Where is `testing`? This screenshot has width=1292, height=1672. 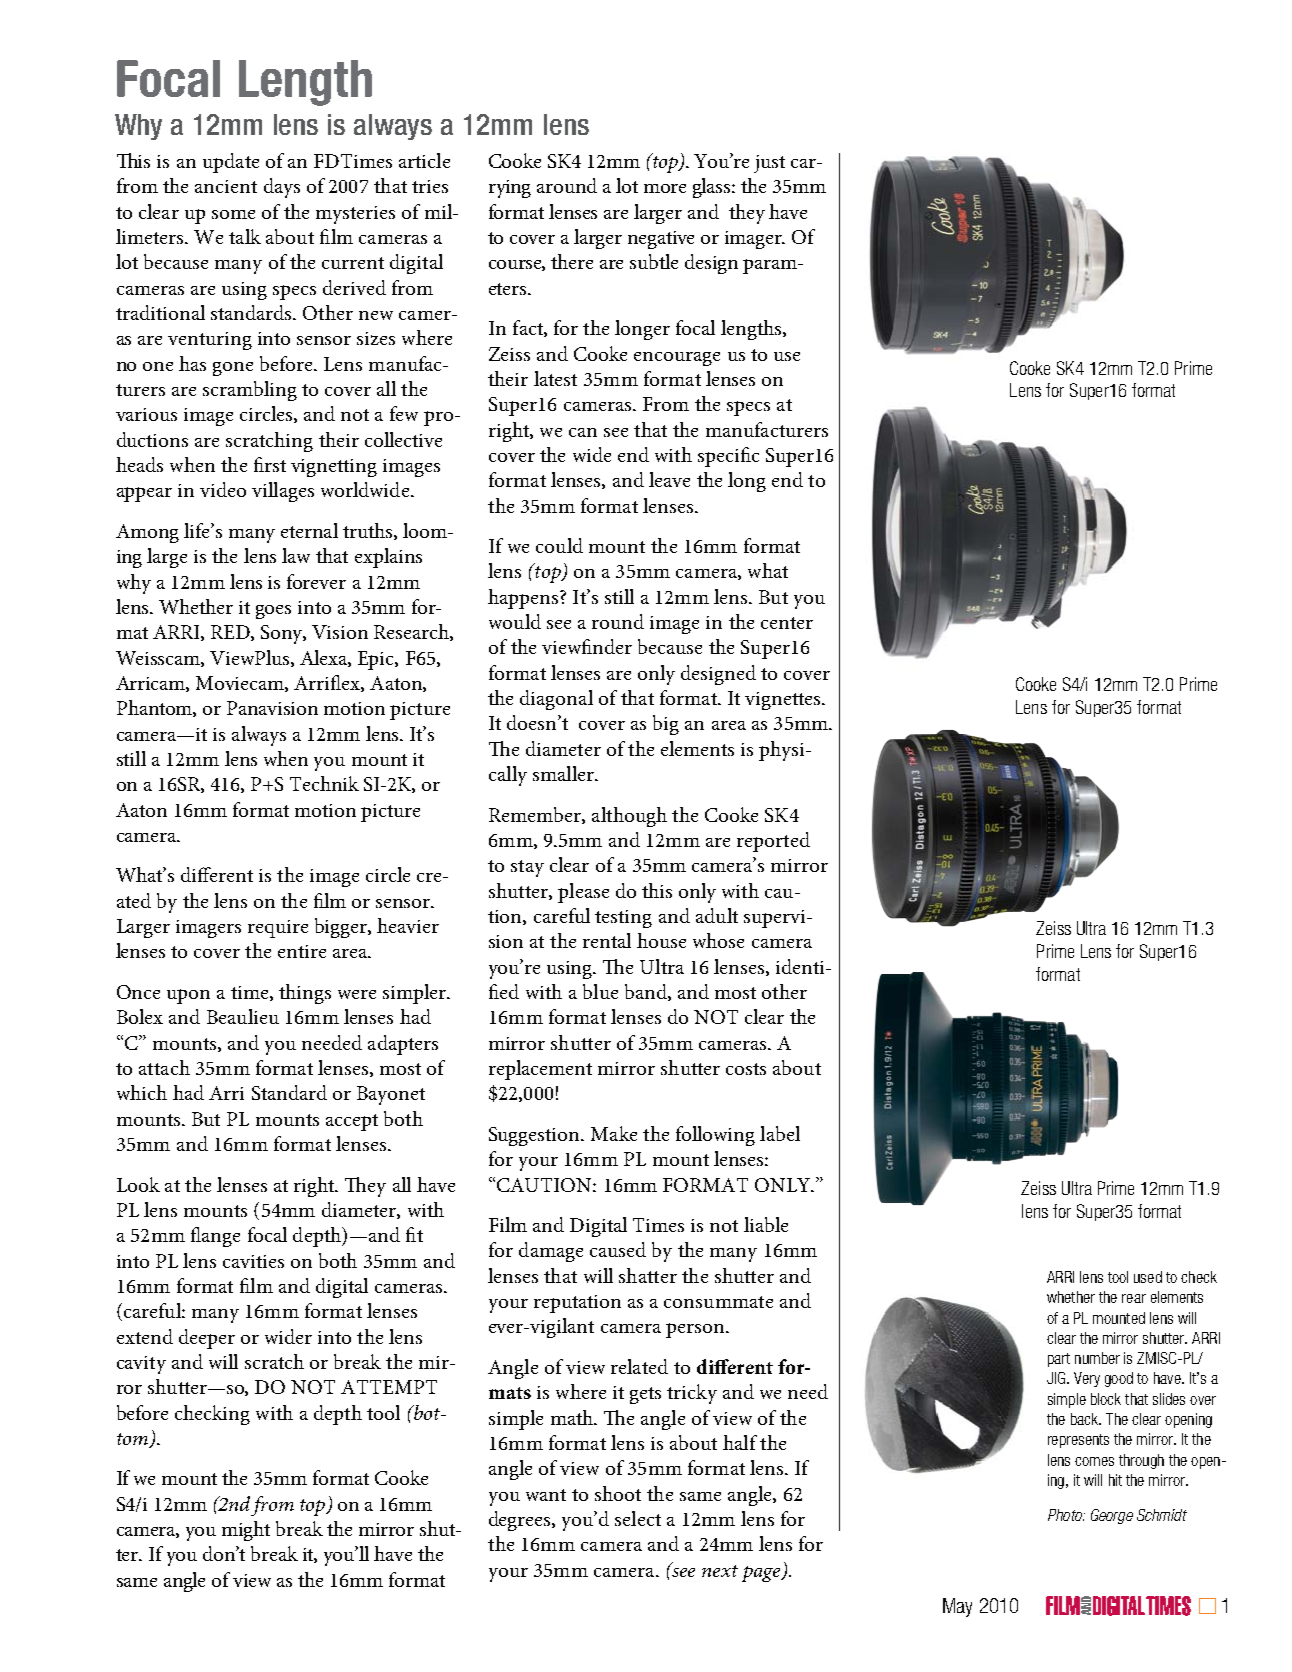 testing is located at coordinates (623, 919).
